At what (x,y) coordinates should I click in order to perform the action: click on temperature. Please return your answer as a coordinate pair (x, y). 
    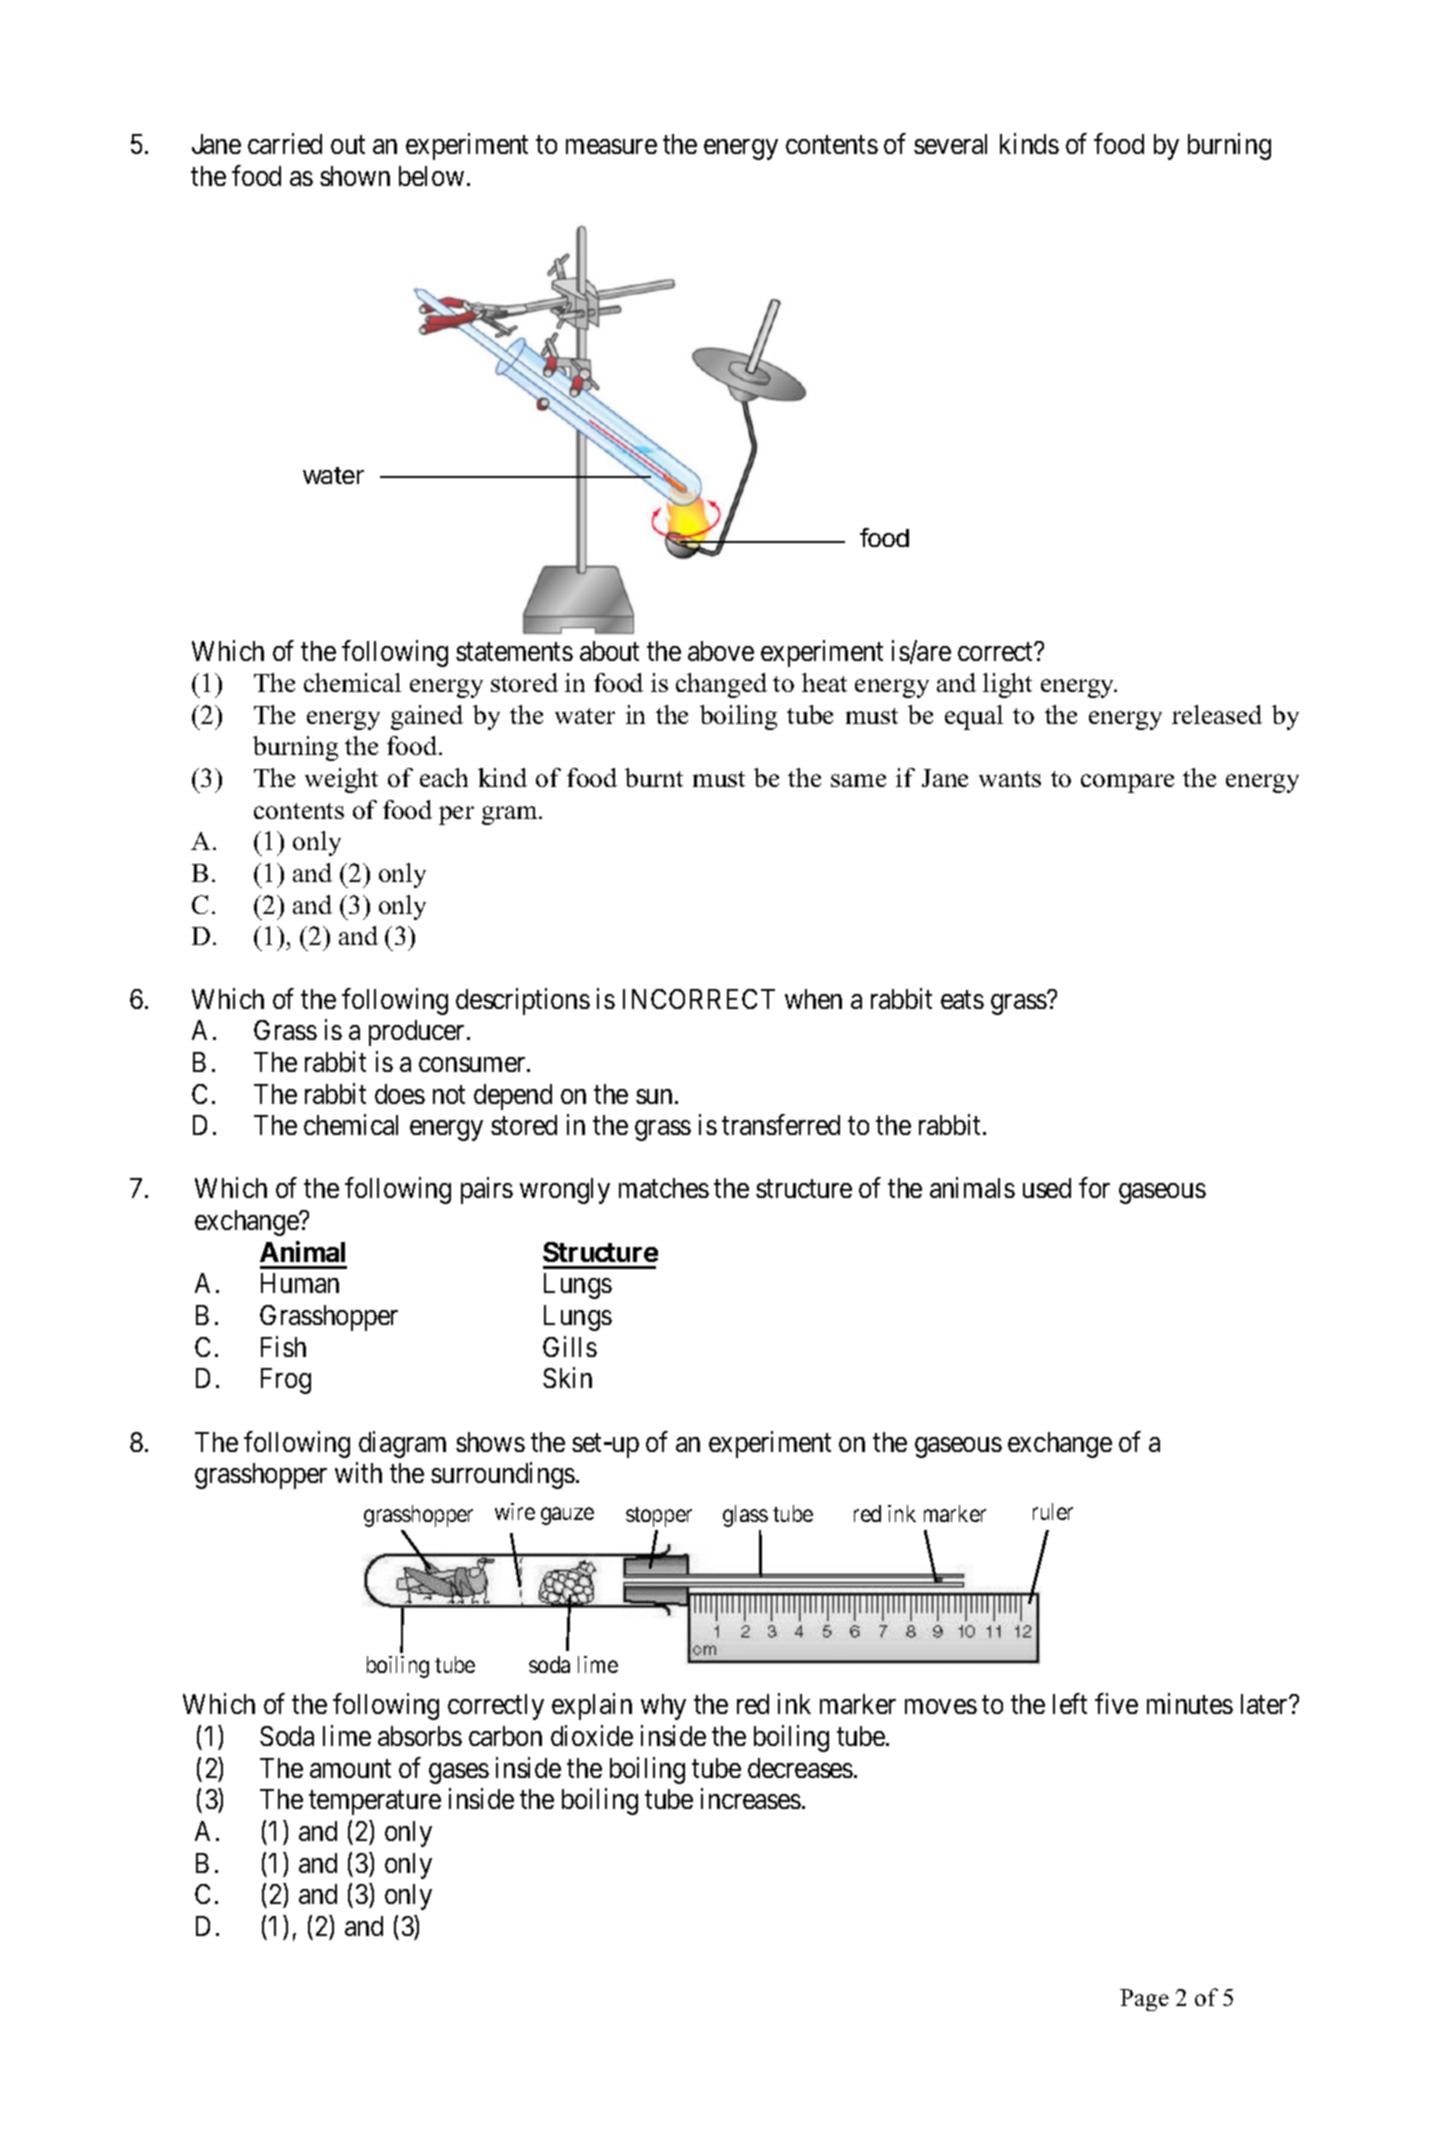
    Looking at the image, I should click on (375, 1803).
